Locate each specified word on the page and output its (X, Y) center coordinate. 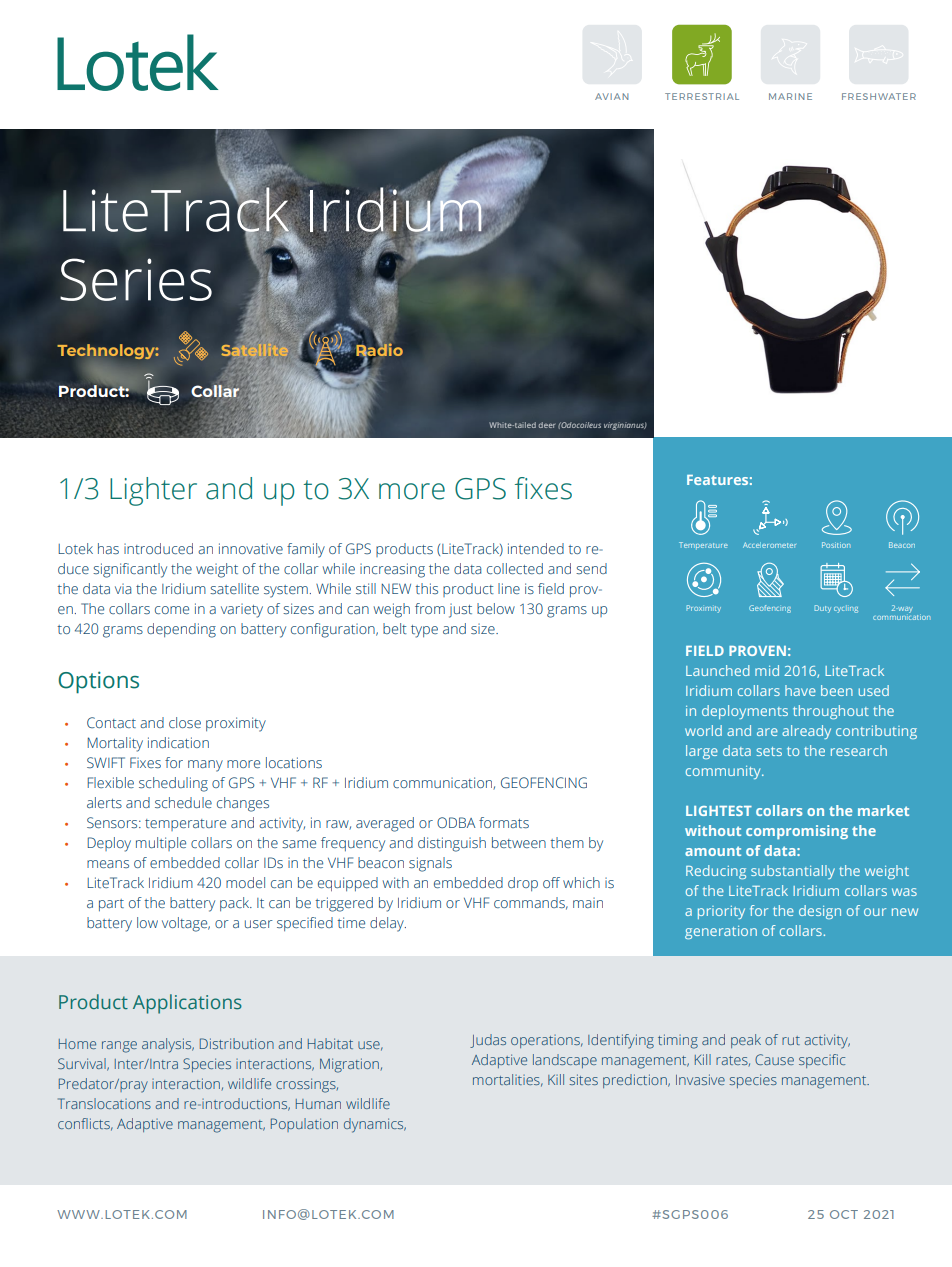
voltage (186, 924)
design (820, 912)
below (496, 608)
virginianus (625, 426)
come (172, 610)
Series (136, 279)
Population (304, 1125)
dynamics (375, 1125)
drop (523, 884)
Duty (822, 609)
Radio (379, 350)
